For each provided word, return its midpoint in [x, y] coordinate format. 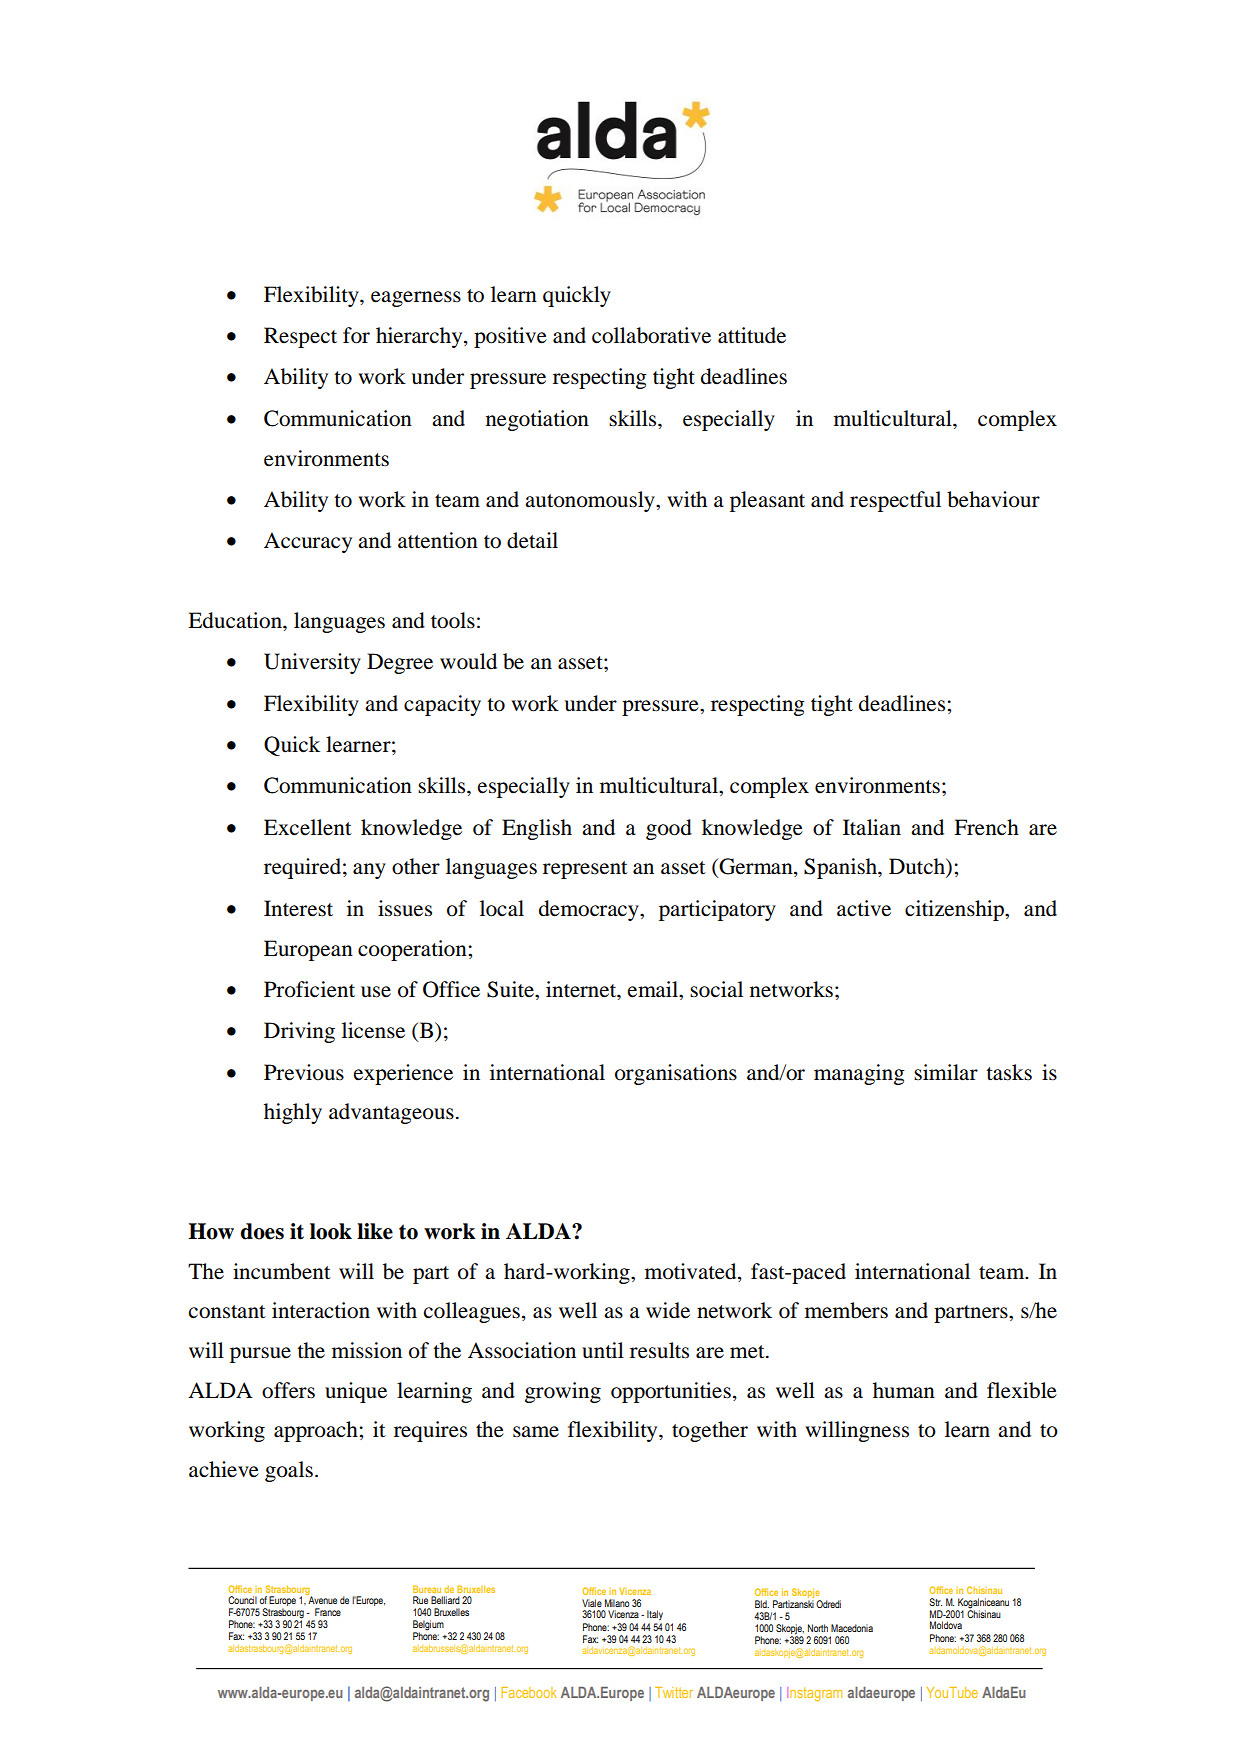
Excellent [308, 827]
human [904, 1390]
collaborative [651, 335]
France [328, 1612]
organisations [676, 1074]
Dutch [918, 867]
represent [585, 870]
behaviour [993, 499]
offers [288, 1390]
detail [532, 540]
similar [946, 1072]
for [356, 335]
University [312, 663]
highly [293, 1113]
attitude [752, 335]
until [603, 1350]
